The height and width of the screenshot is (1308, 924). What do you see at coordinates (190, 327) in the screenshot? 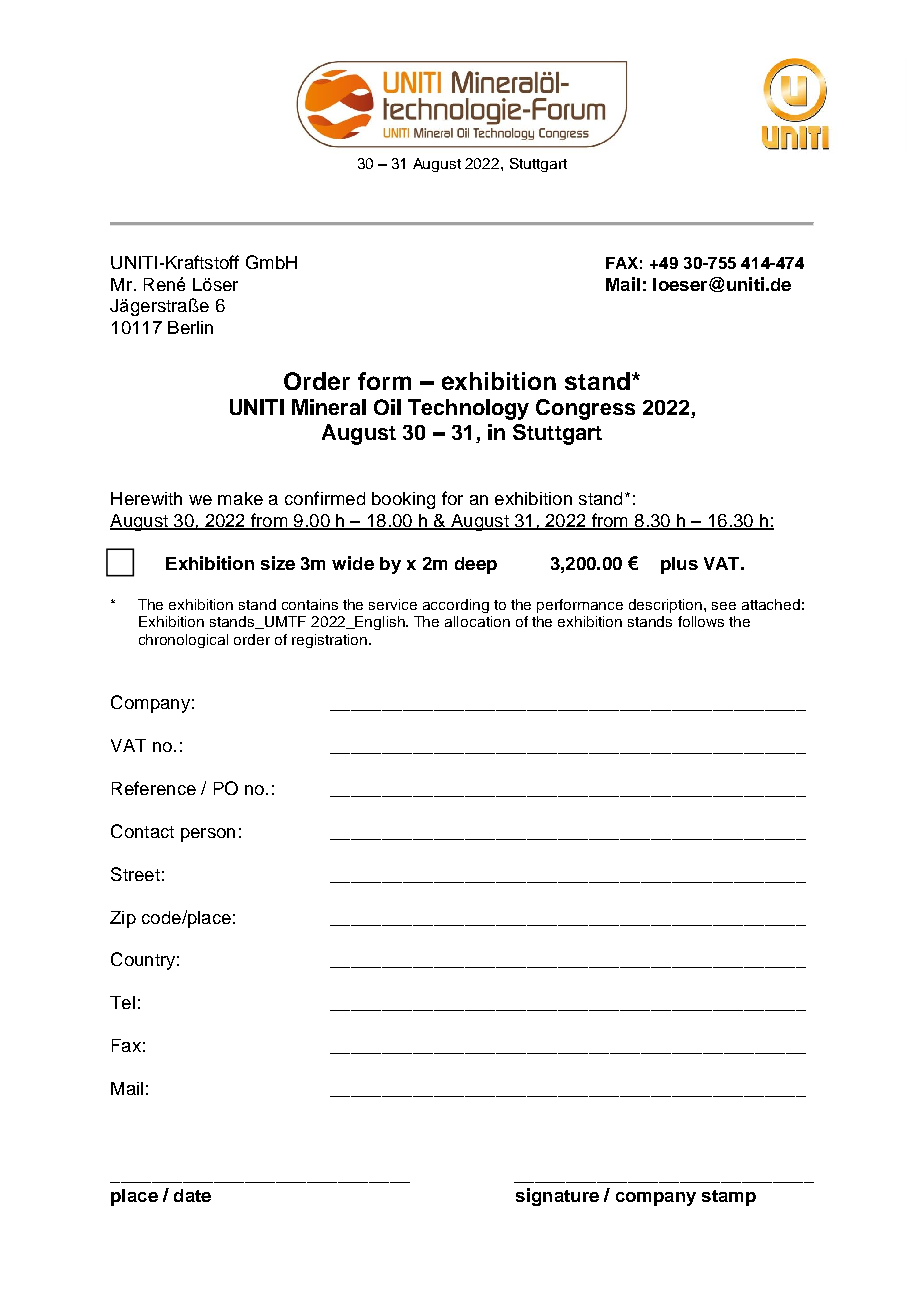
I see `Berlin` at bounding box center [190, 327].
